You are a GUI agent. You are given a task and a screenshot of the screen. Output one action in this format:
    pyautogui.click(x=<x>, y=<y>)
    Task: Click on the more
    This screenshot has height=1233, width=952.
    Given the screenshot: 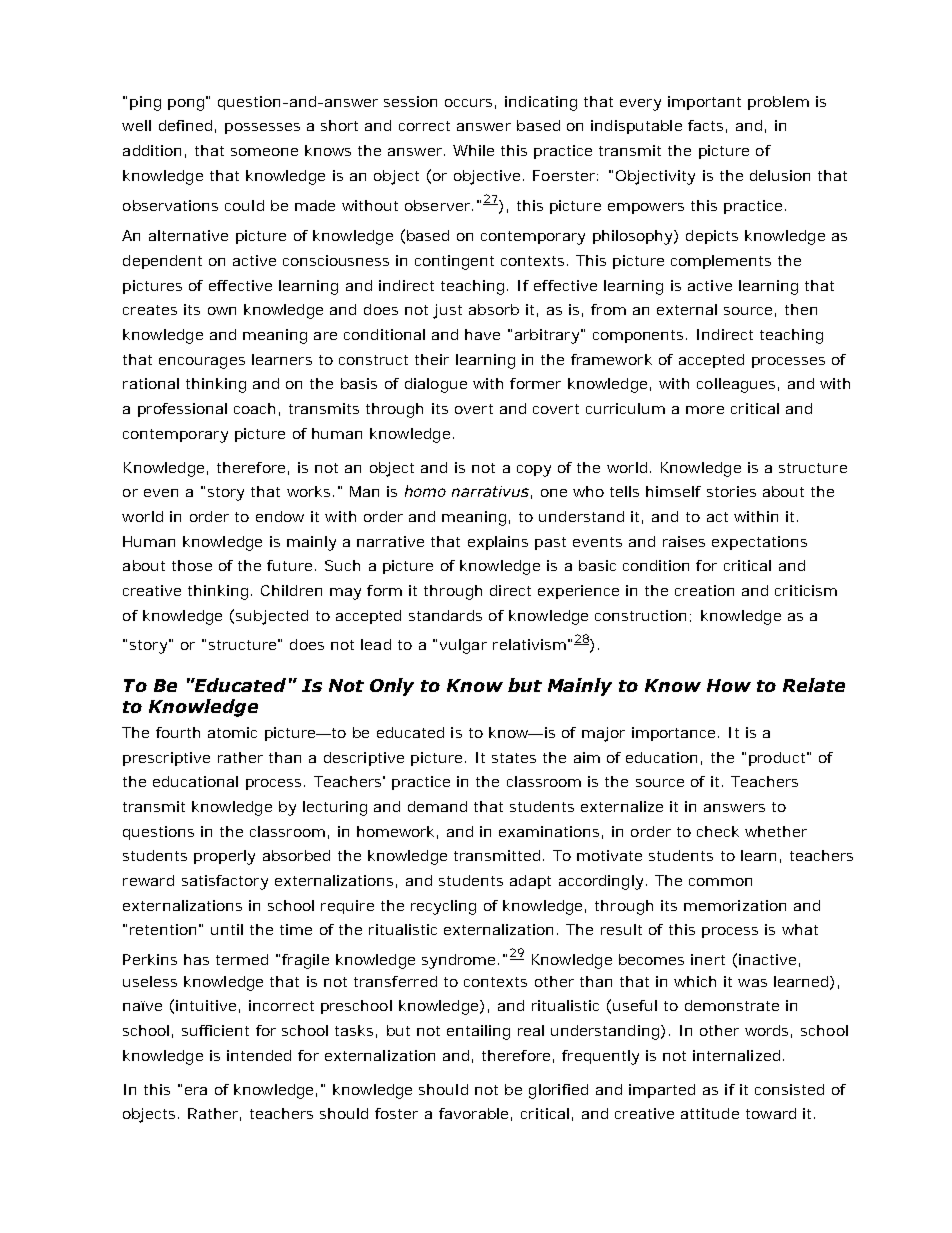 What is the action you would take?
    pyautogui.click(x=705, y=410)
